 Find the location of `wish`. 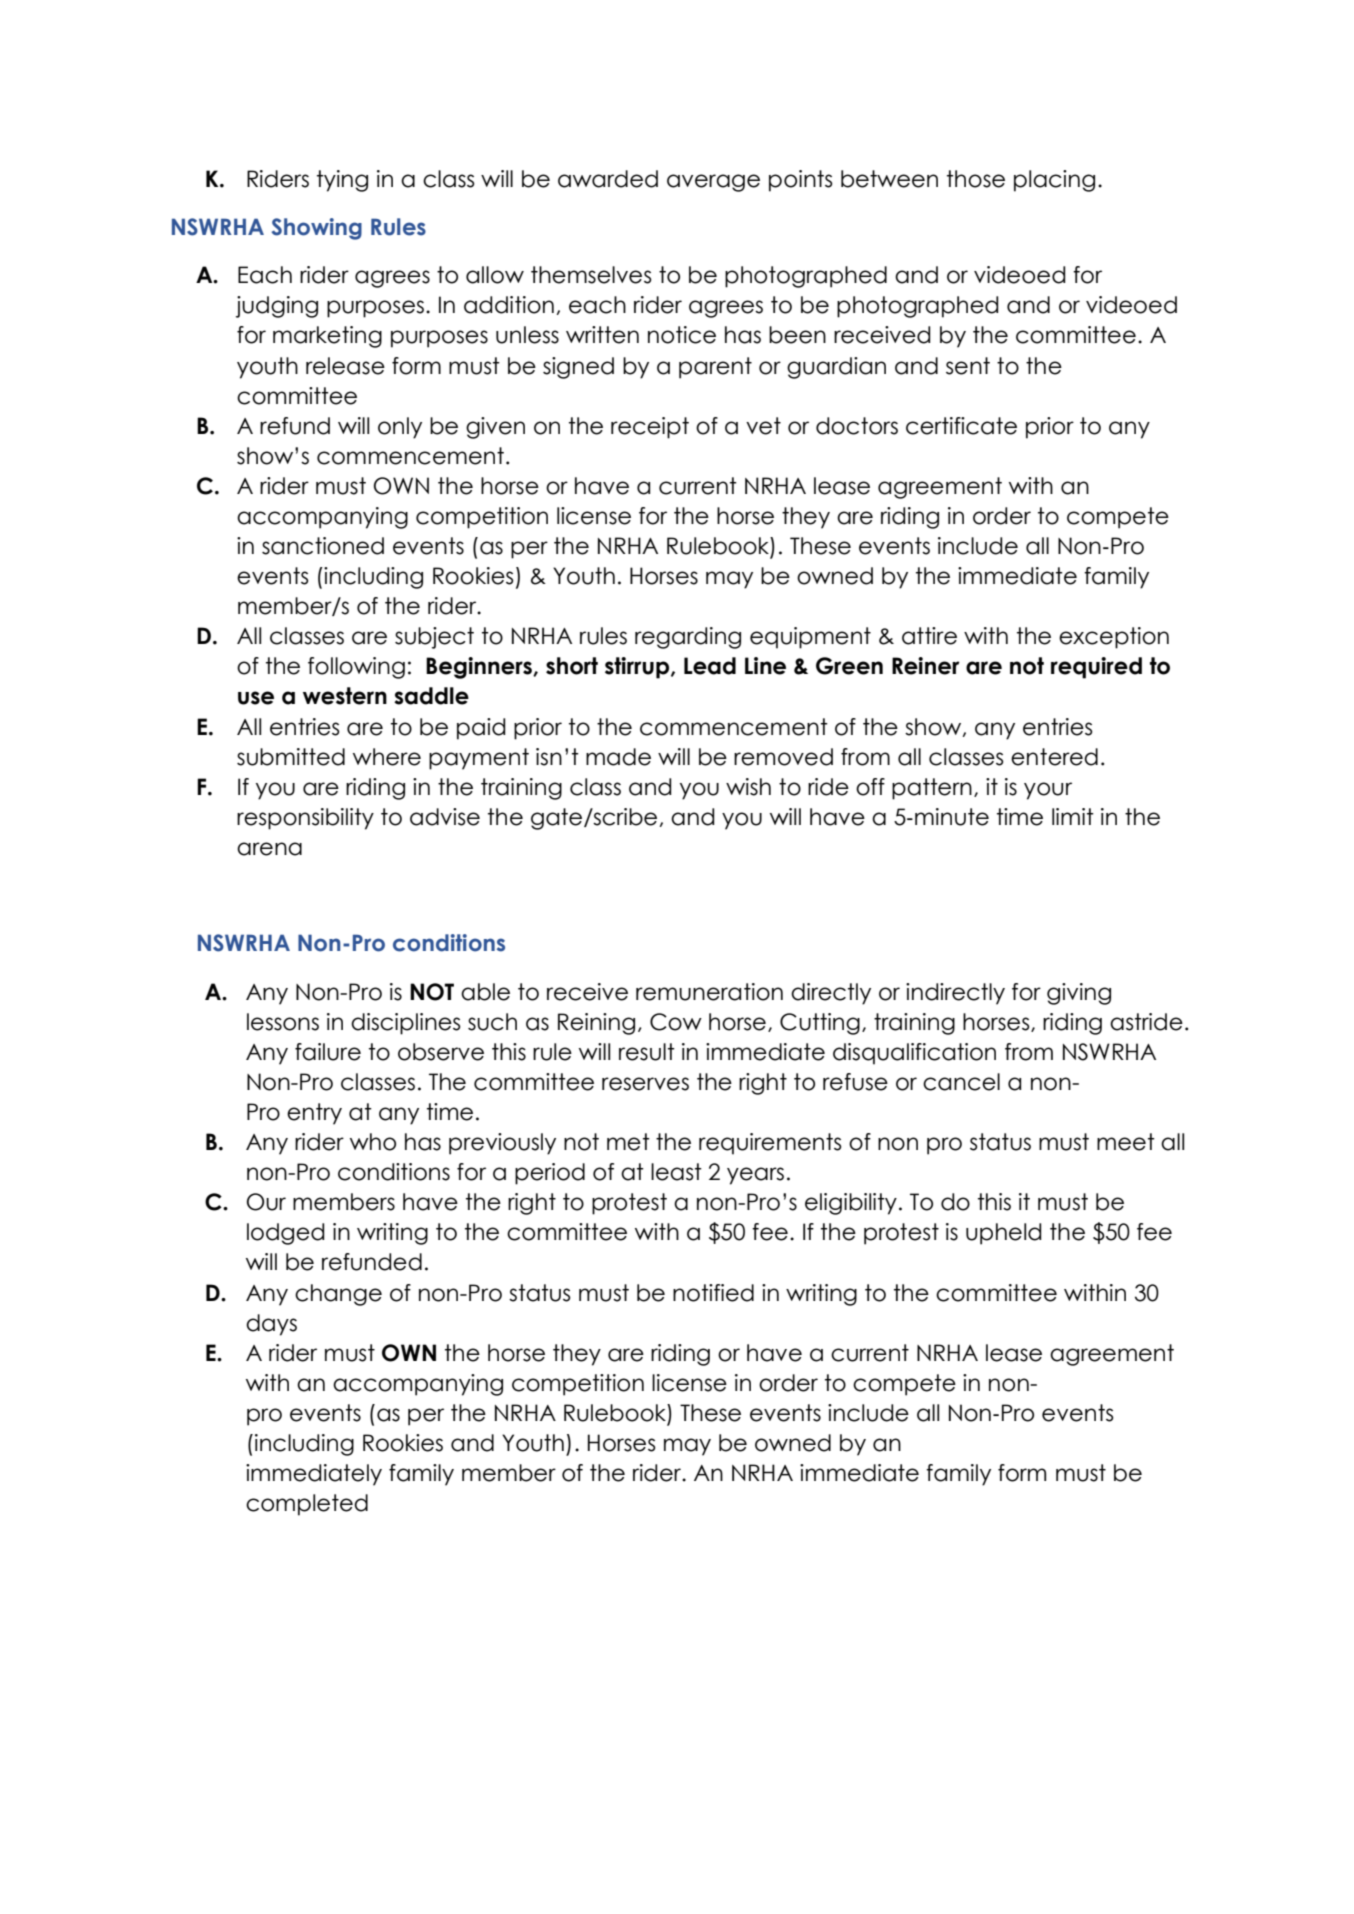

wish is located at coordinates (748, 787).
